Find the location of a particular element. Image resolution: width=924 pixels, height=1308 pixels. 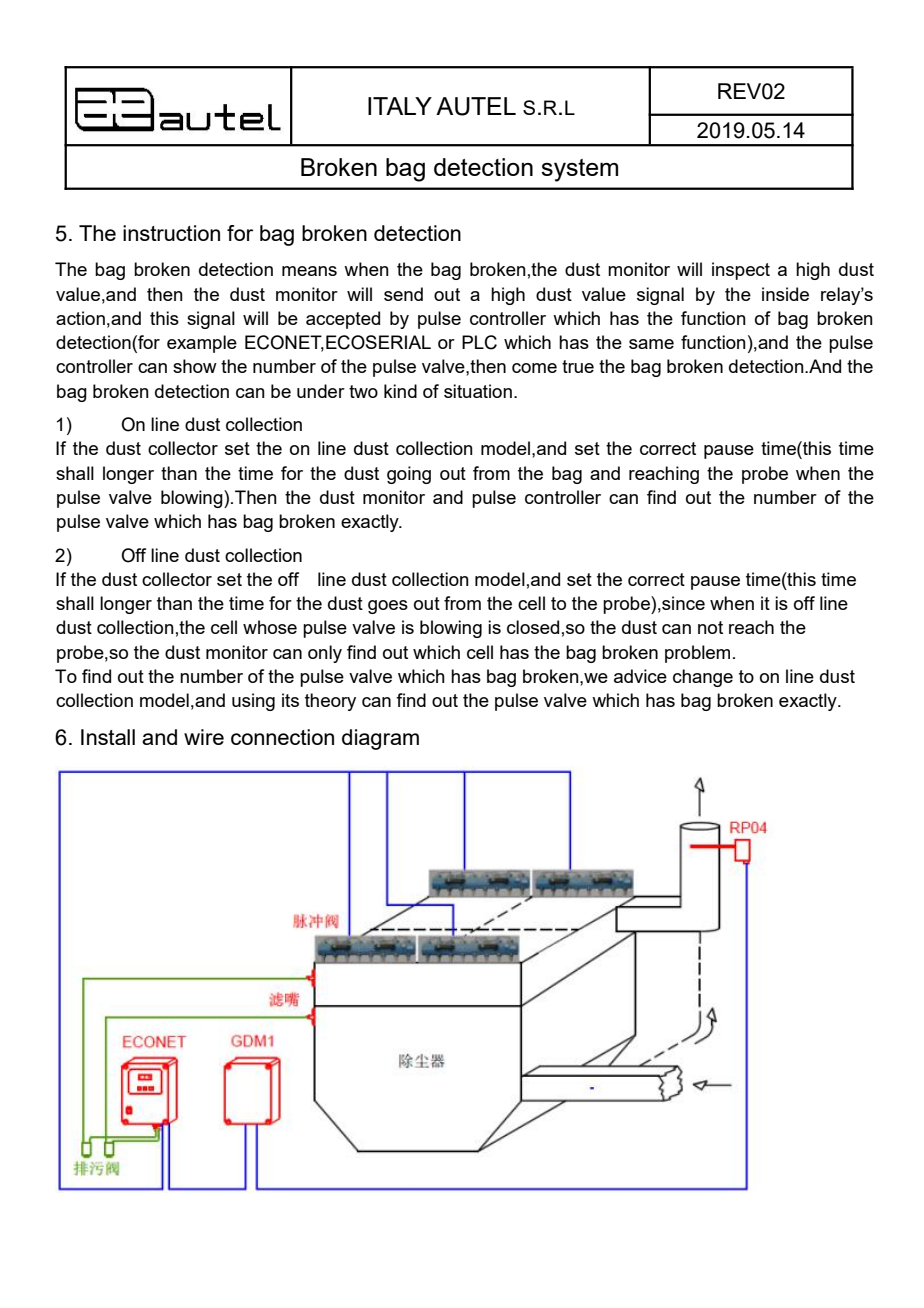

show is located at coordinates (195, 366).
